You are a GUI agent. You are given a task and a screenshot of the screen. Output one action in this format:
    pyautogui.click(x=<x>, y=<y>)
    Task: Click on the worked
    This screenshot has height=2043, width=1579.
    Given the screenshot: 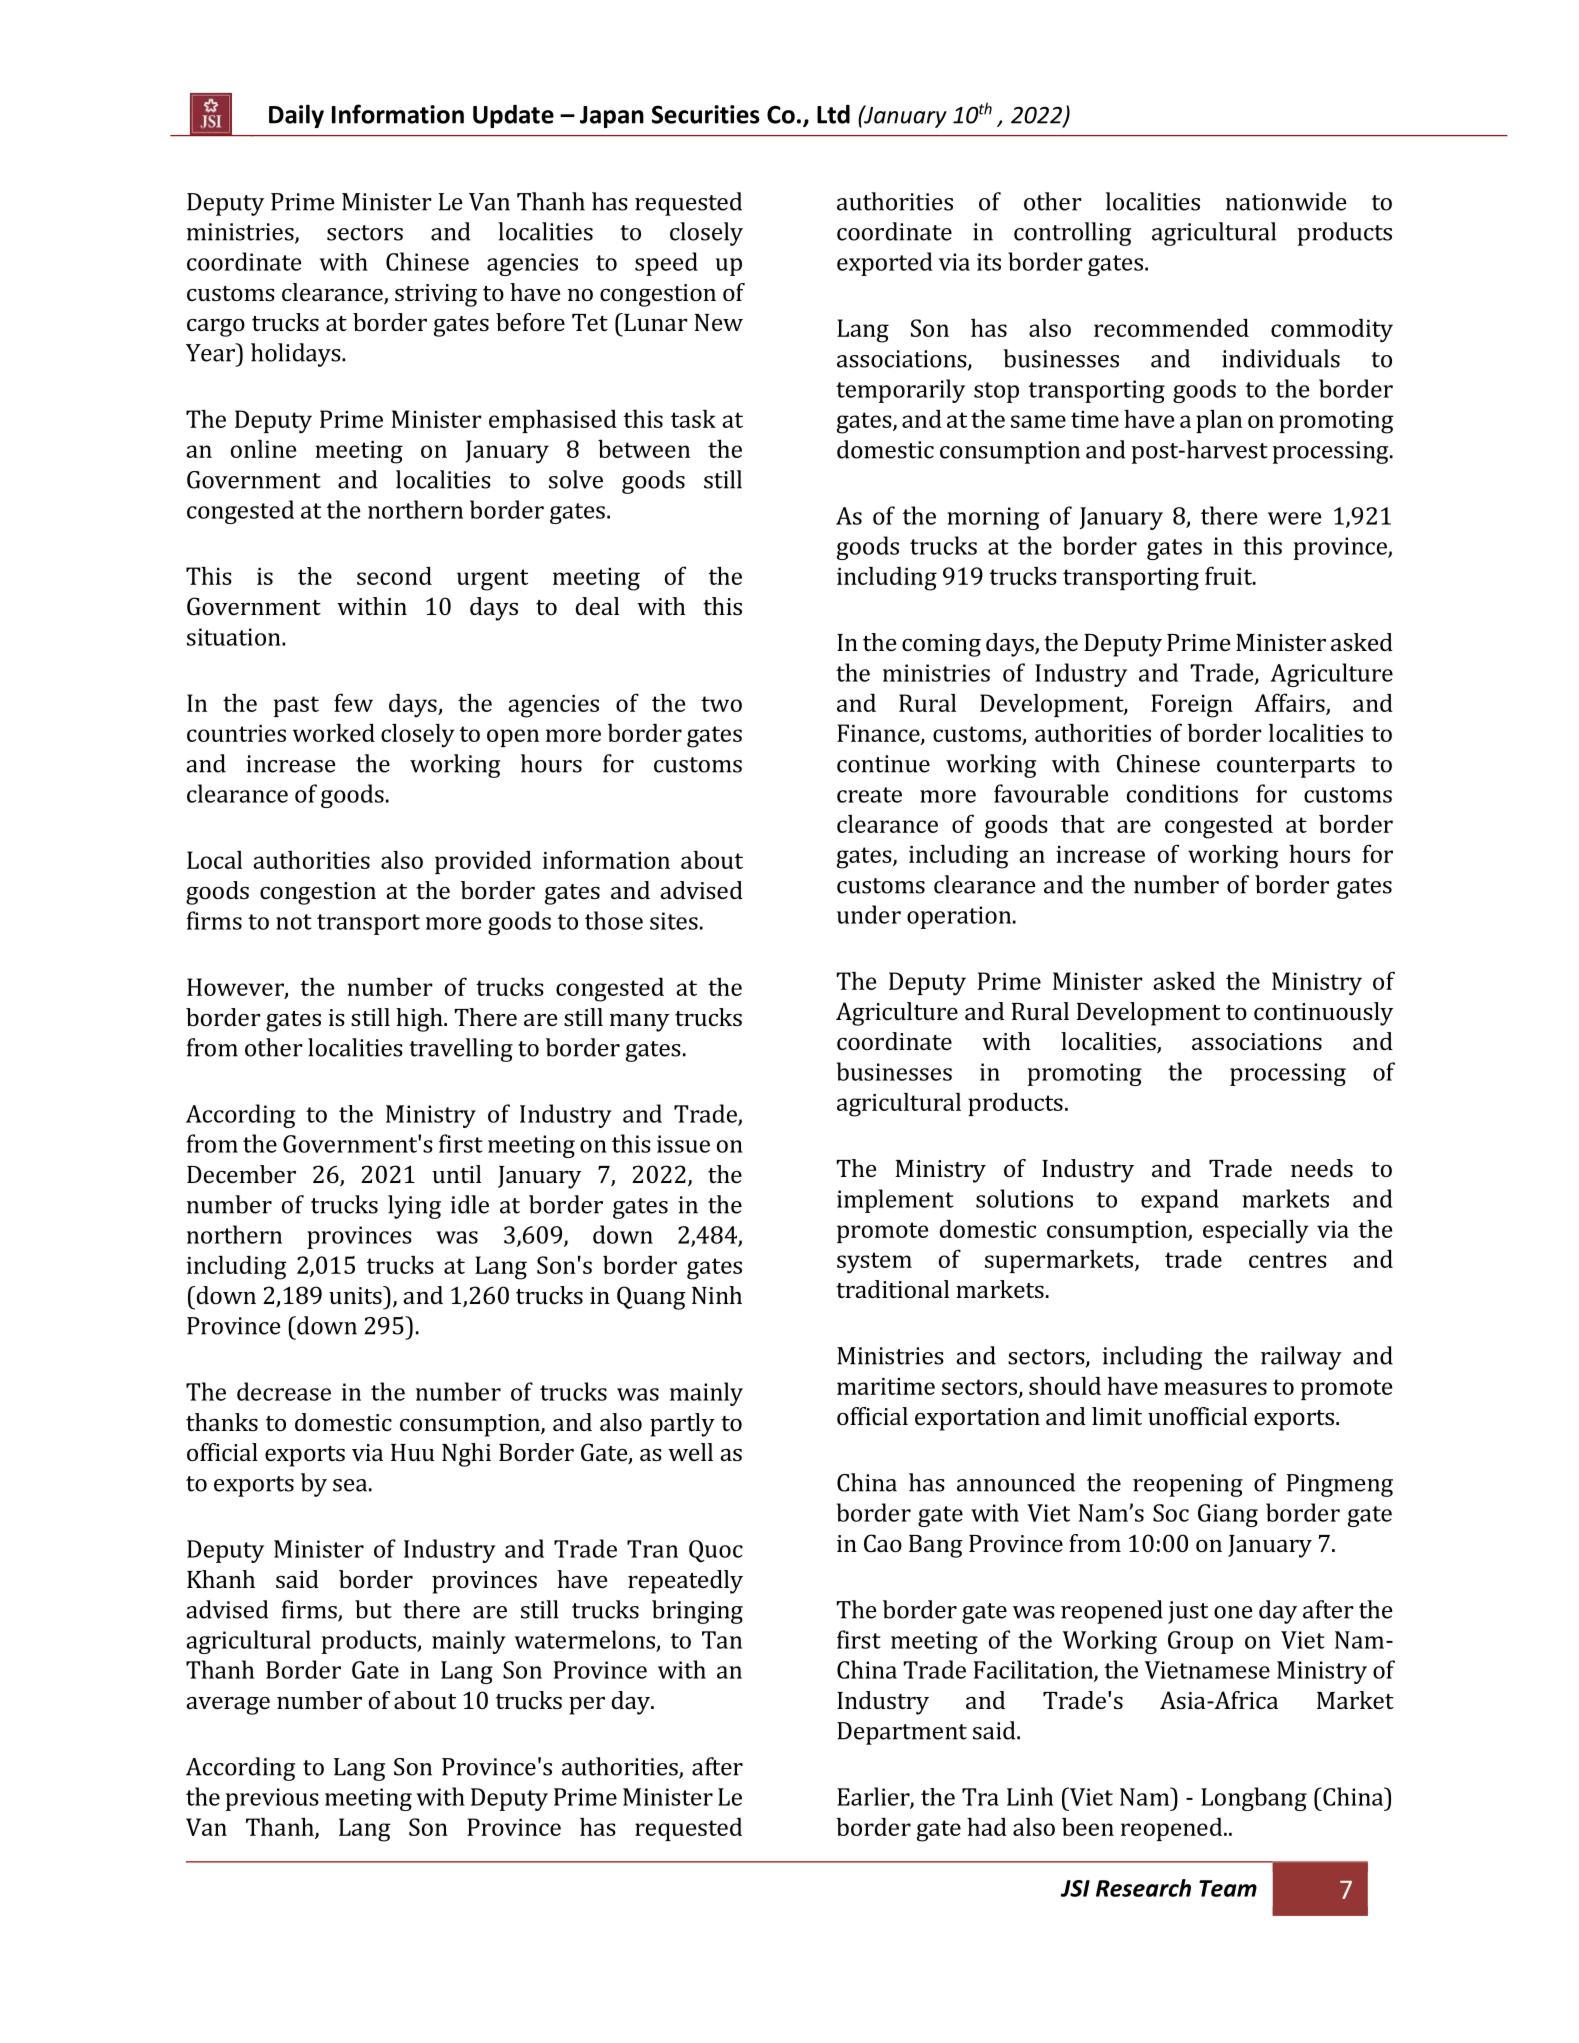 What is the action you would take?
    pyautogui.click(x=334, y=732)
